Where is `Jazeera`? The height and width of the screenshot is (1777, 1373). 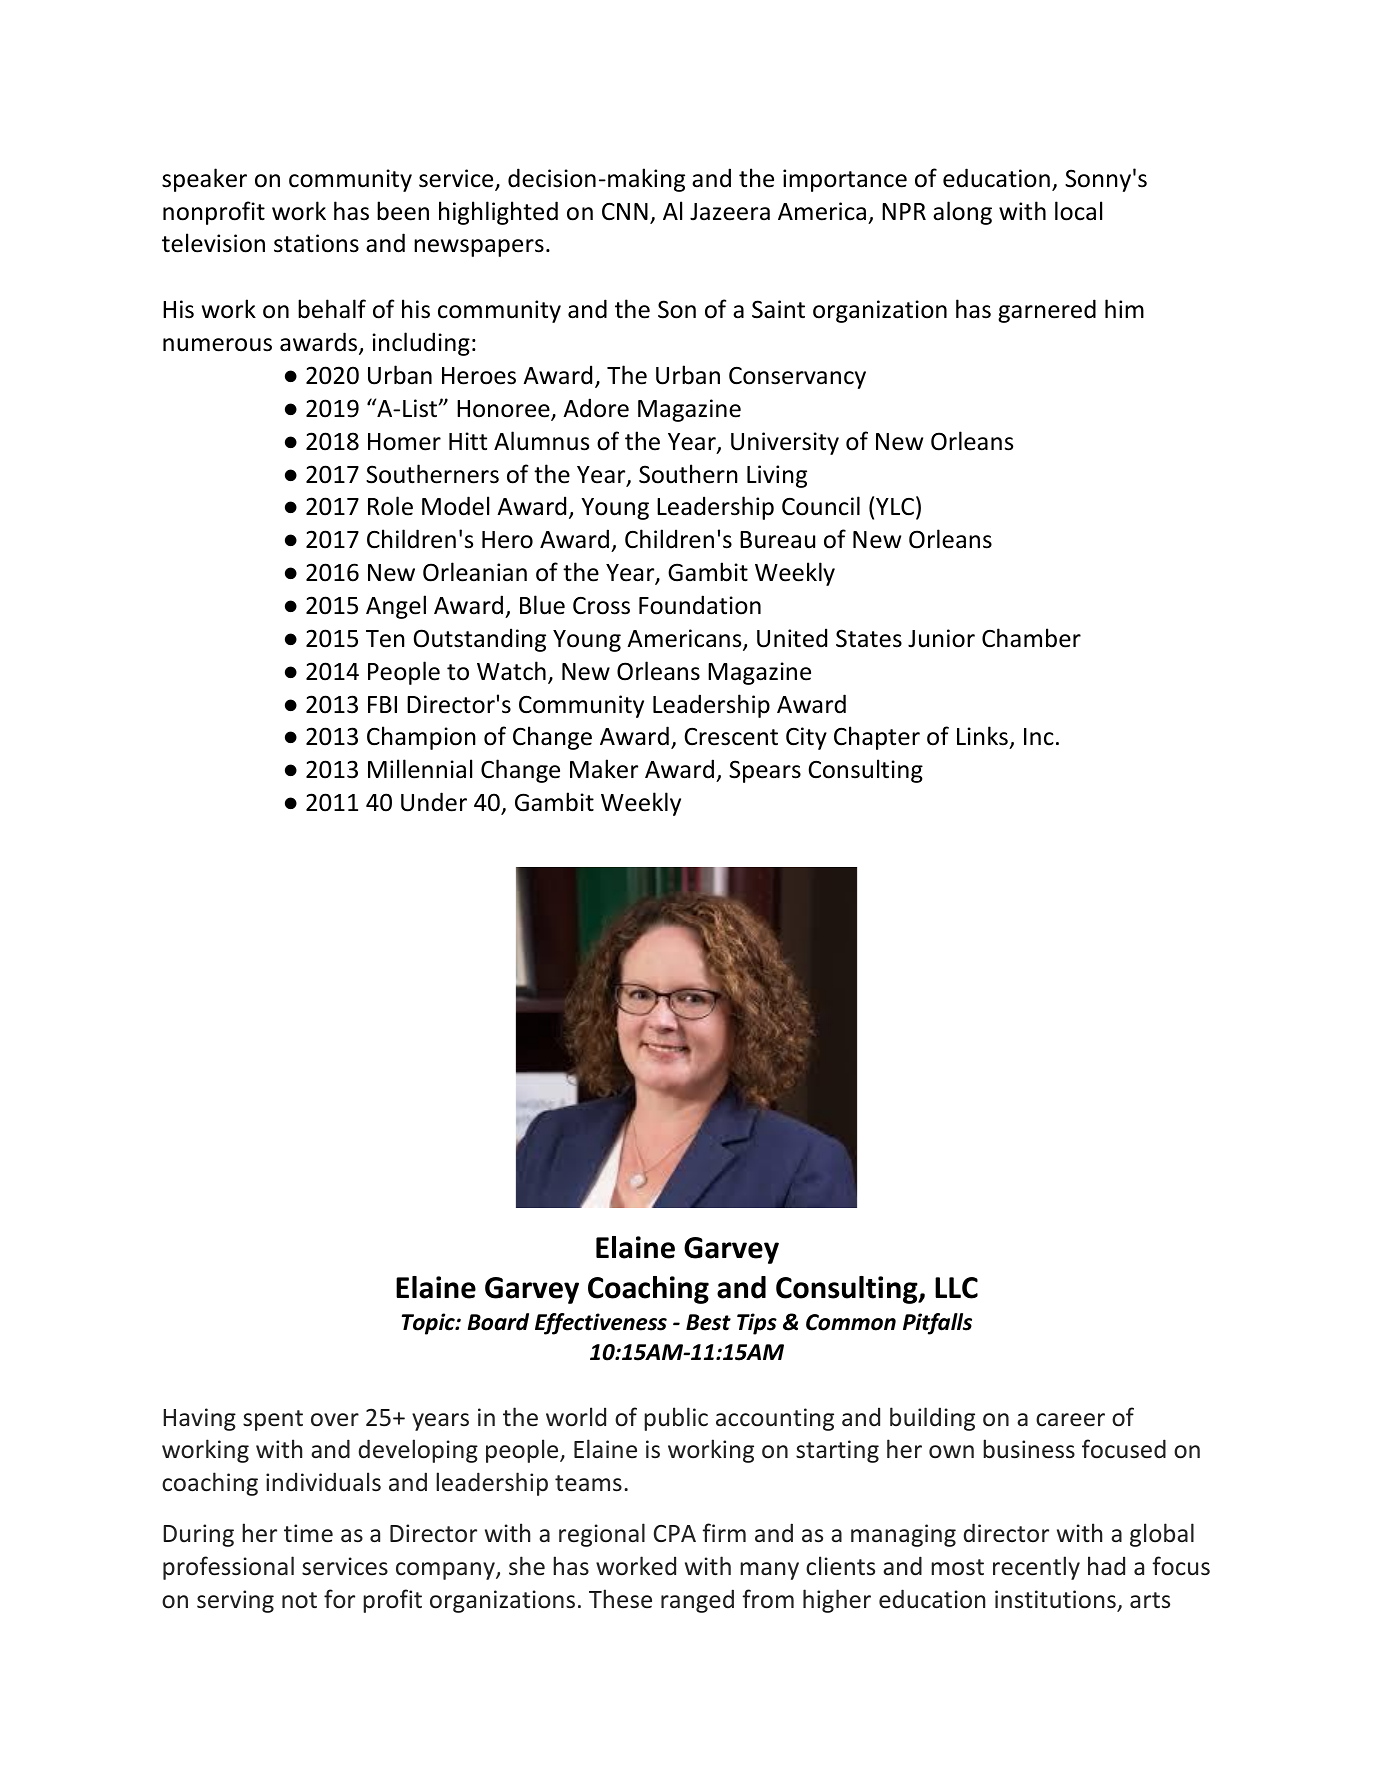 Jazeera is located at coordinates (730, 212).
